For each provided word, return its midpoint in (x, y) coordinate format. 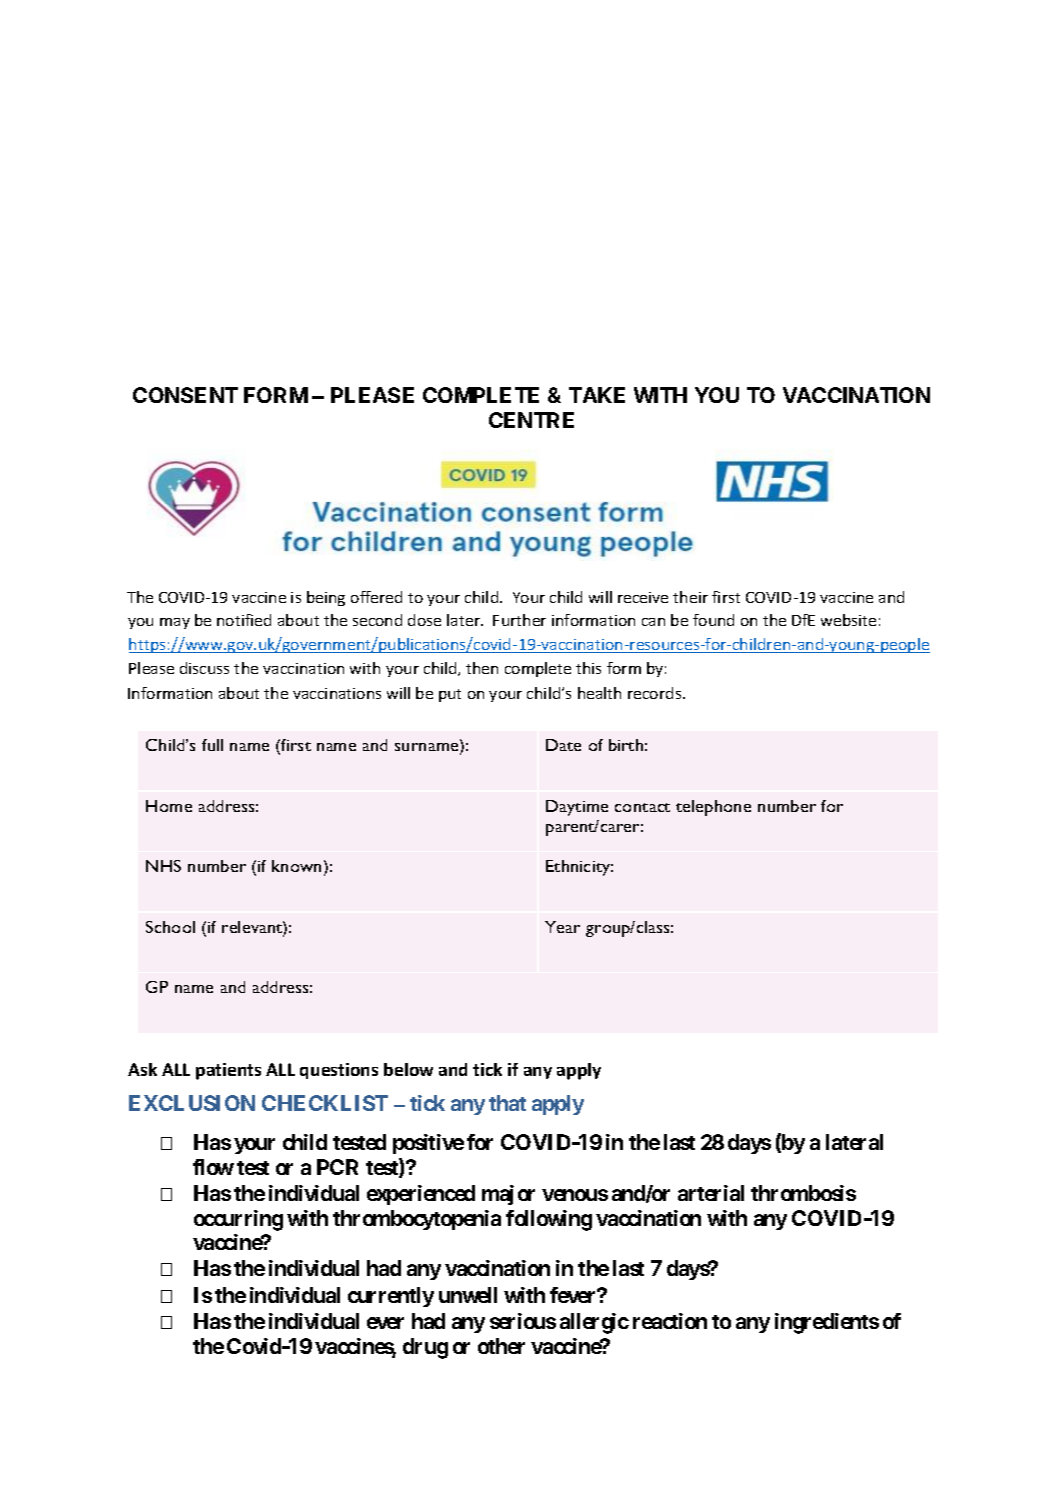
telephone (713, 808)
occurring (238, 1220)
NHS (163, 866)
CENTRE (531, 420)
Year (562, 927)
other (501, 1346)
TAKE (597, 395)
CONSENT (185, 395)
